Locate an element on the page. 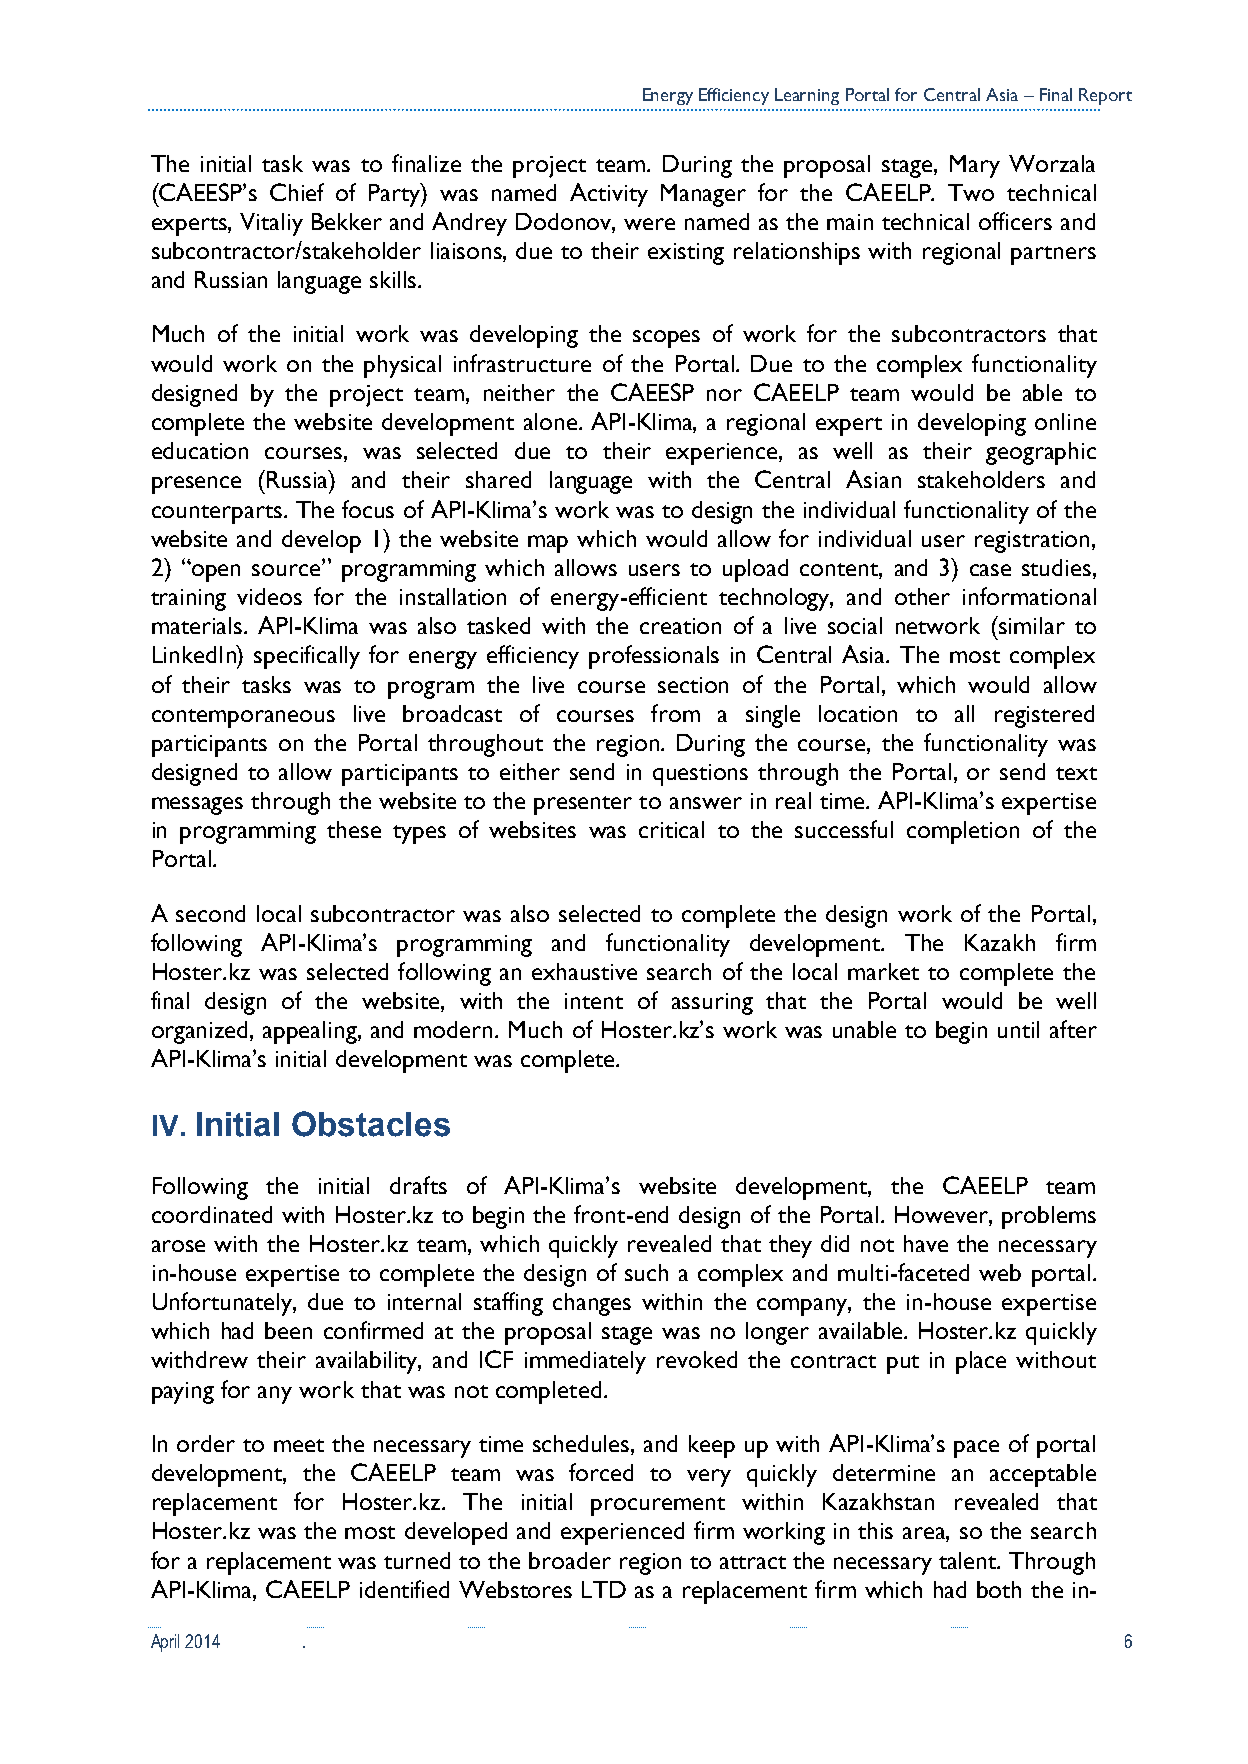 The width and height of the image is (1248, 1764). appealing is located at coordinates (311, 1032).
